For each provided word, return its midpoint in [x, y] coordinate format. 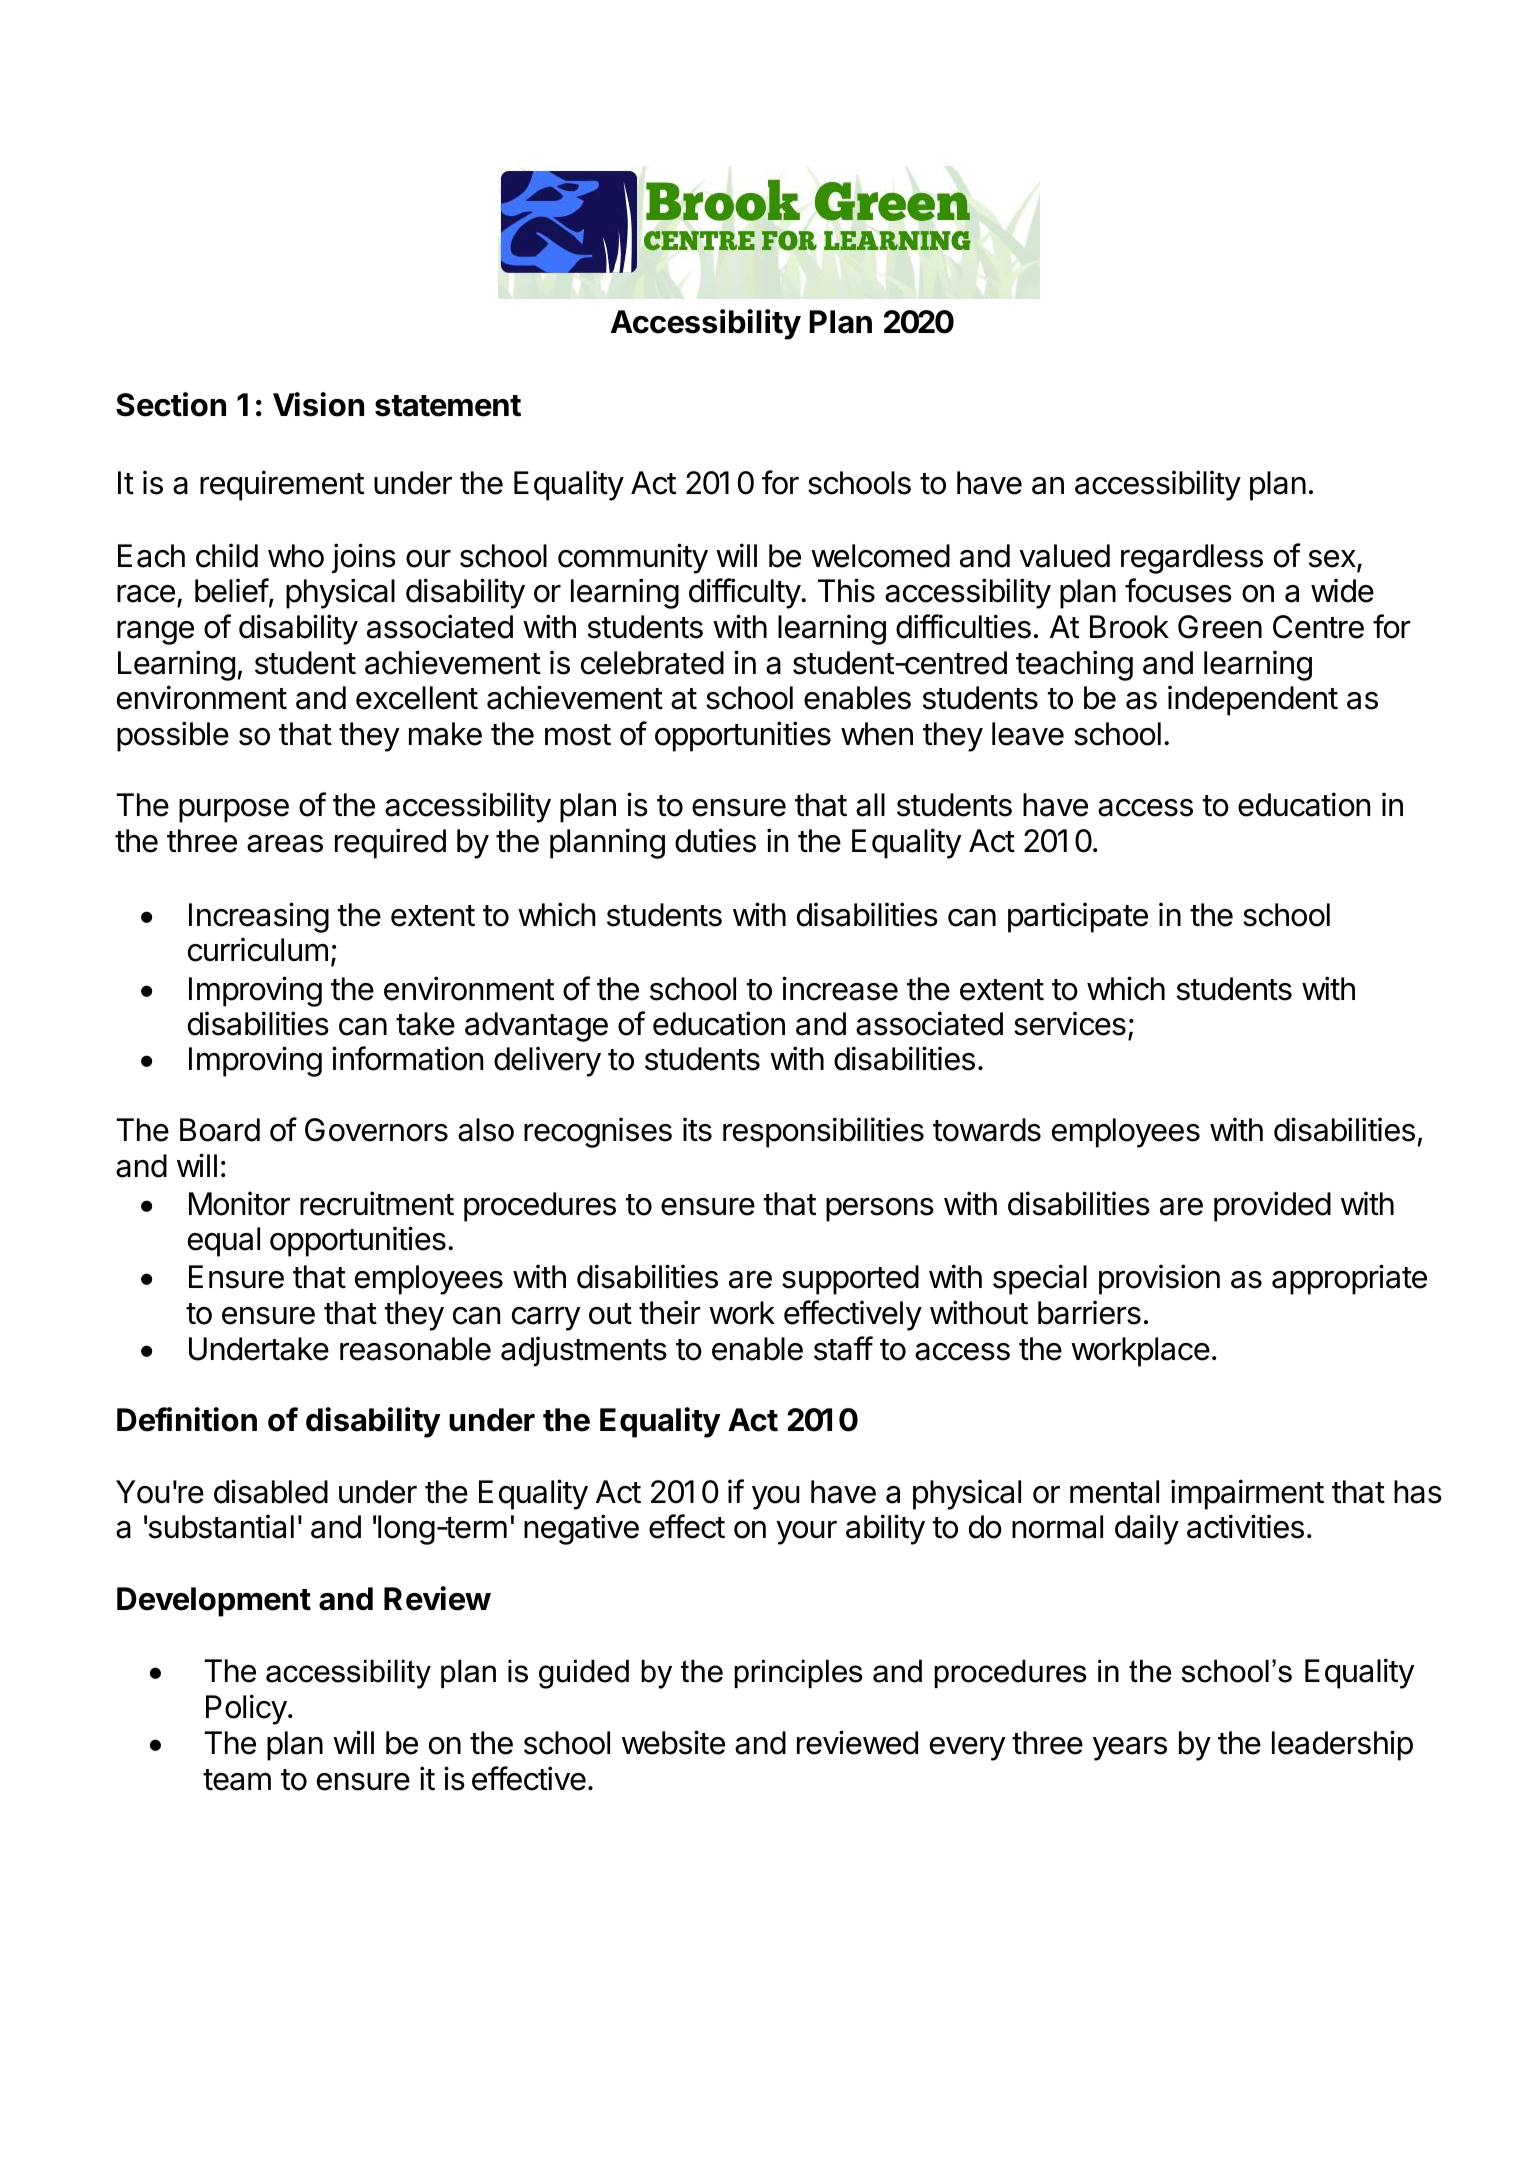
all [870, 805]
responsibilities [823, 1132]
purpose [234, 811]
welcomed [880, 556]
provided [1272, 1206]
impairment [1247, 1494]
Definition [187, 1419]
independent [1253, 700]
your [806, 1533]
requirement [282, 485]
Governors [376, 1130]
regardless [1192, 559]
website [673, 1742]
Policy [246, 1709]
